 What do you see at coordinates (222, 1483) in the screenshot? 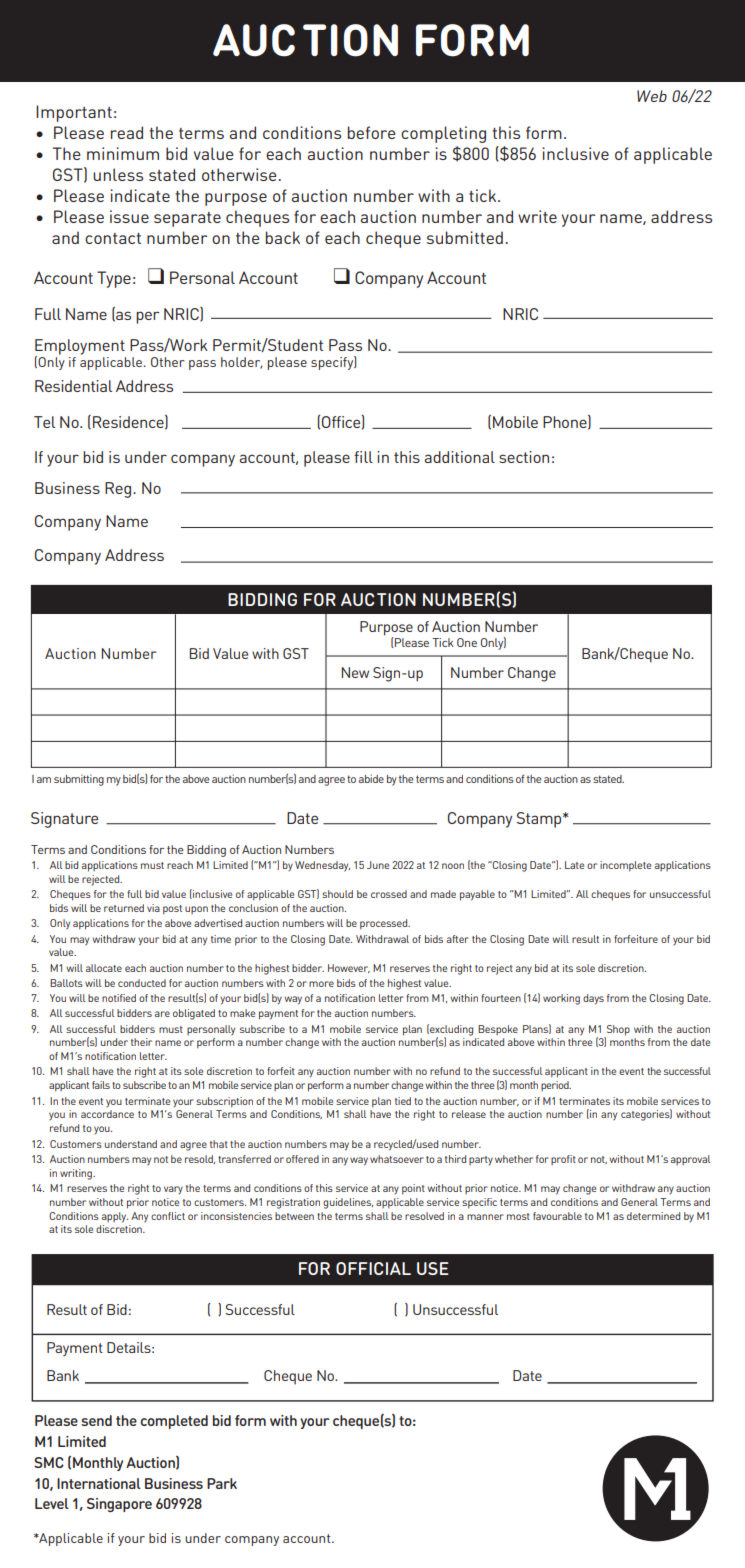
I see `Park` at bounding box center [222, 1483].
